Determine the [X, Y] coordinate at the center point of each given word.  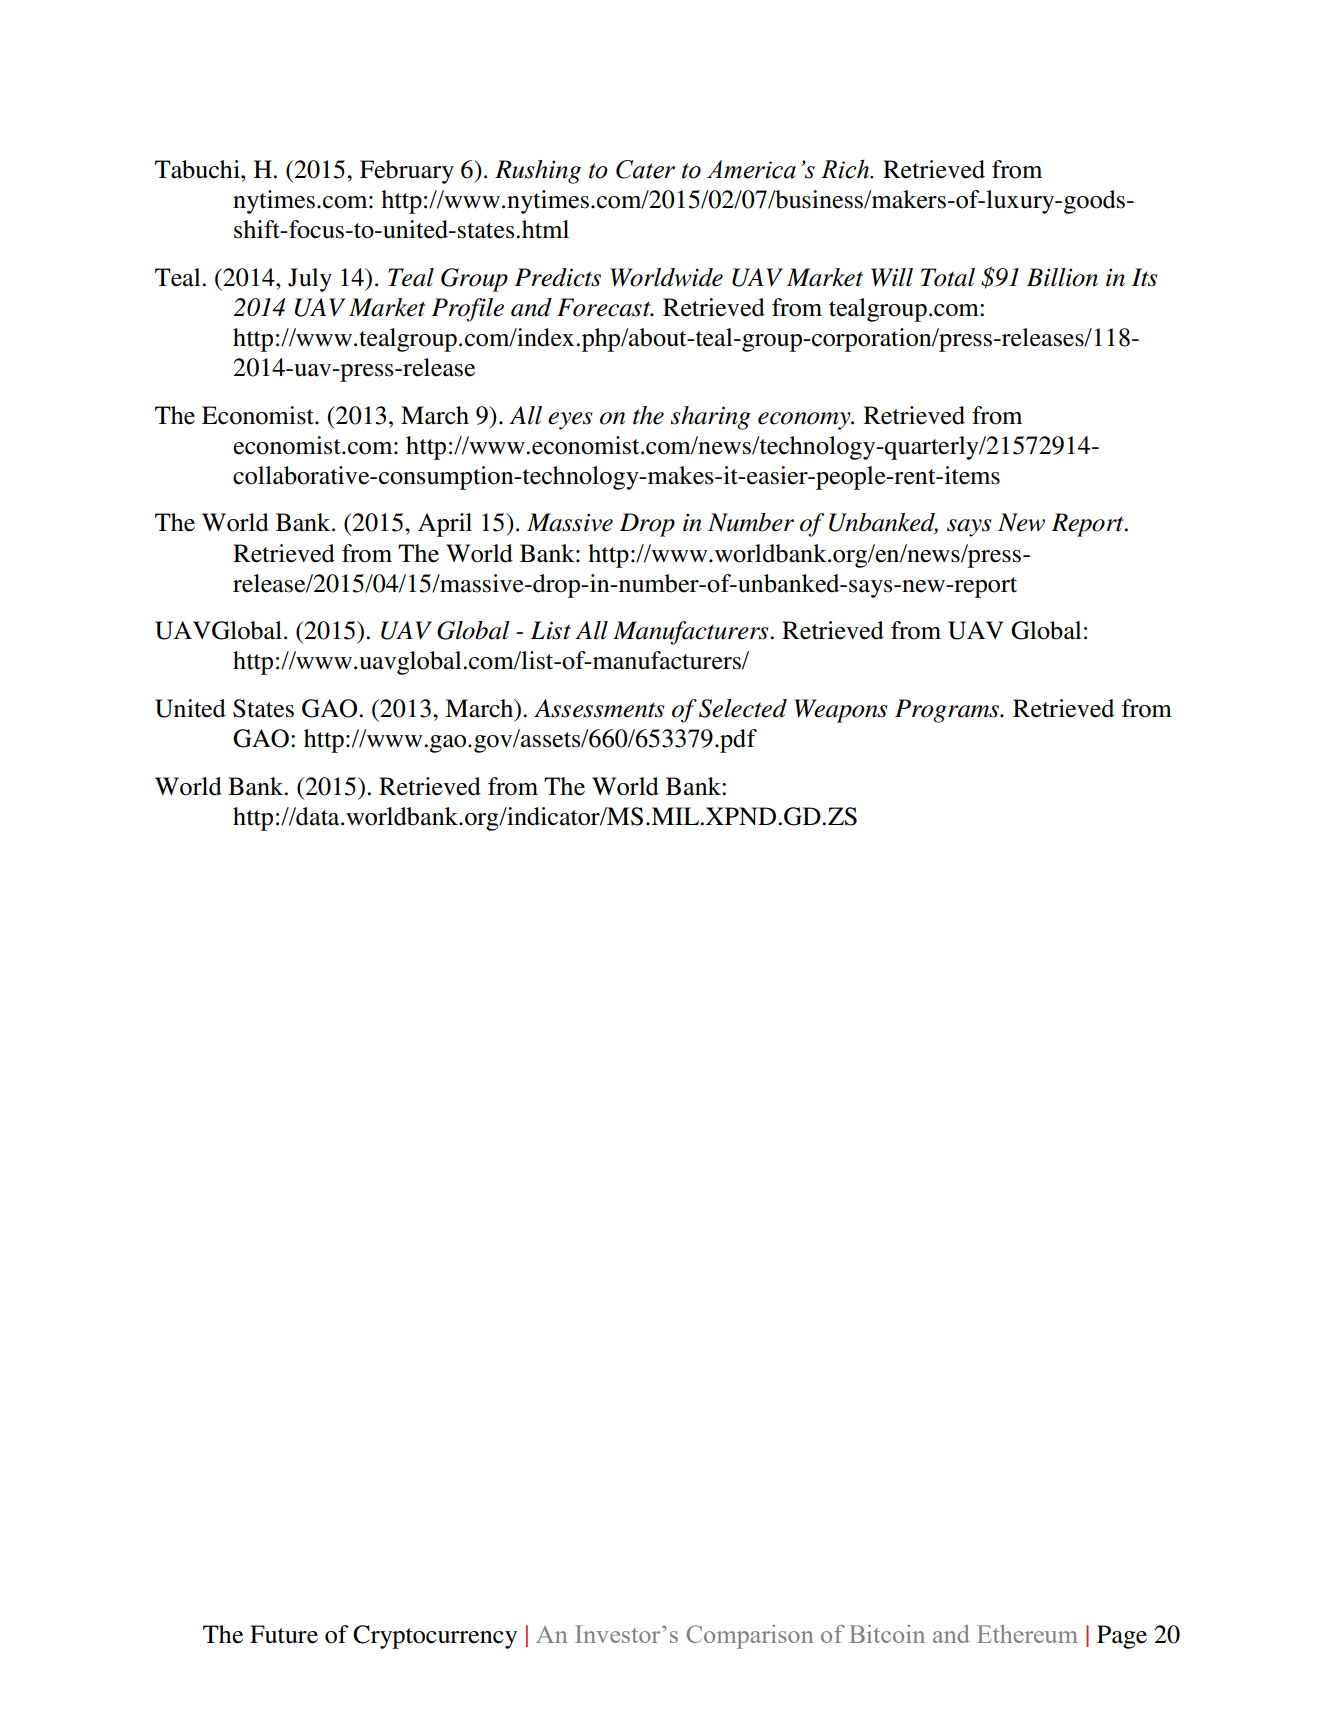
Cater [645, 169]
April [445, 525]
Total [948, 277]
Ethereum [1027, 1634]
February [407, 172]
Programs [948, 711]
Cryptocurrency [435, 1637]
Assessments [599, 708]
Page [1122, 1637]
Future [284, 1634]
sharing [711, 418]
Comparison [749, 1637]
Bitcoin [887, 1634]
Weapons [840, 711]
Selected [743, 708]
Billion [1062, 277]
